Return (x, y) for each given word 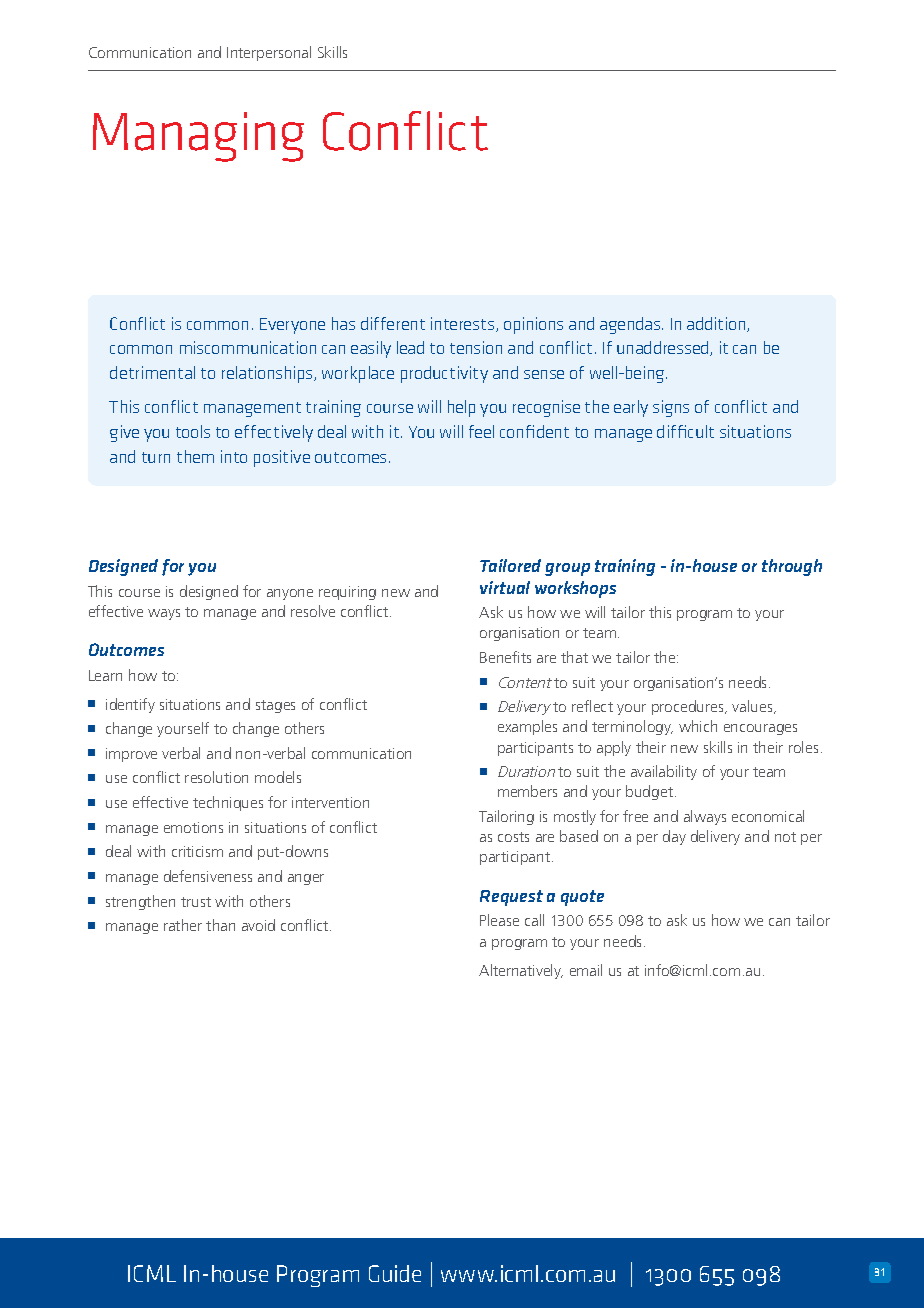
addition (717, 324)
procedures (689, 707)
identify (130, 705)
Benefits (505, 657)
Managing (198, 137)
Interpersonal (269, 53)
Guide (395, 1273)
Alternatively (521, 971)
